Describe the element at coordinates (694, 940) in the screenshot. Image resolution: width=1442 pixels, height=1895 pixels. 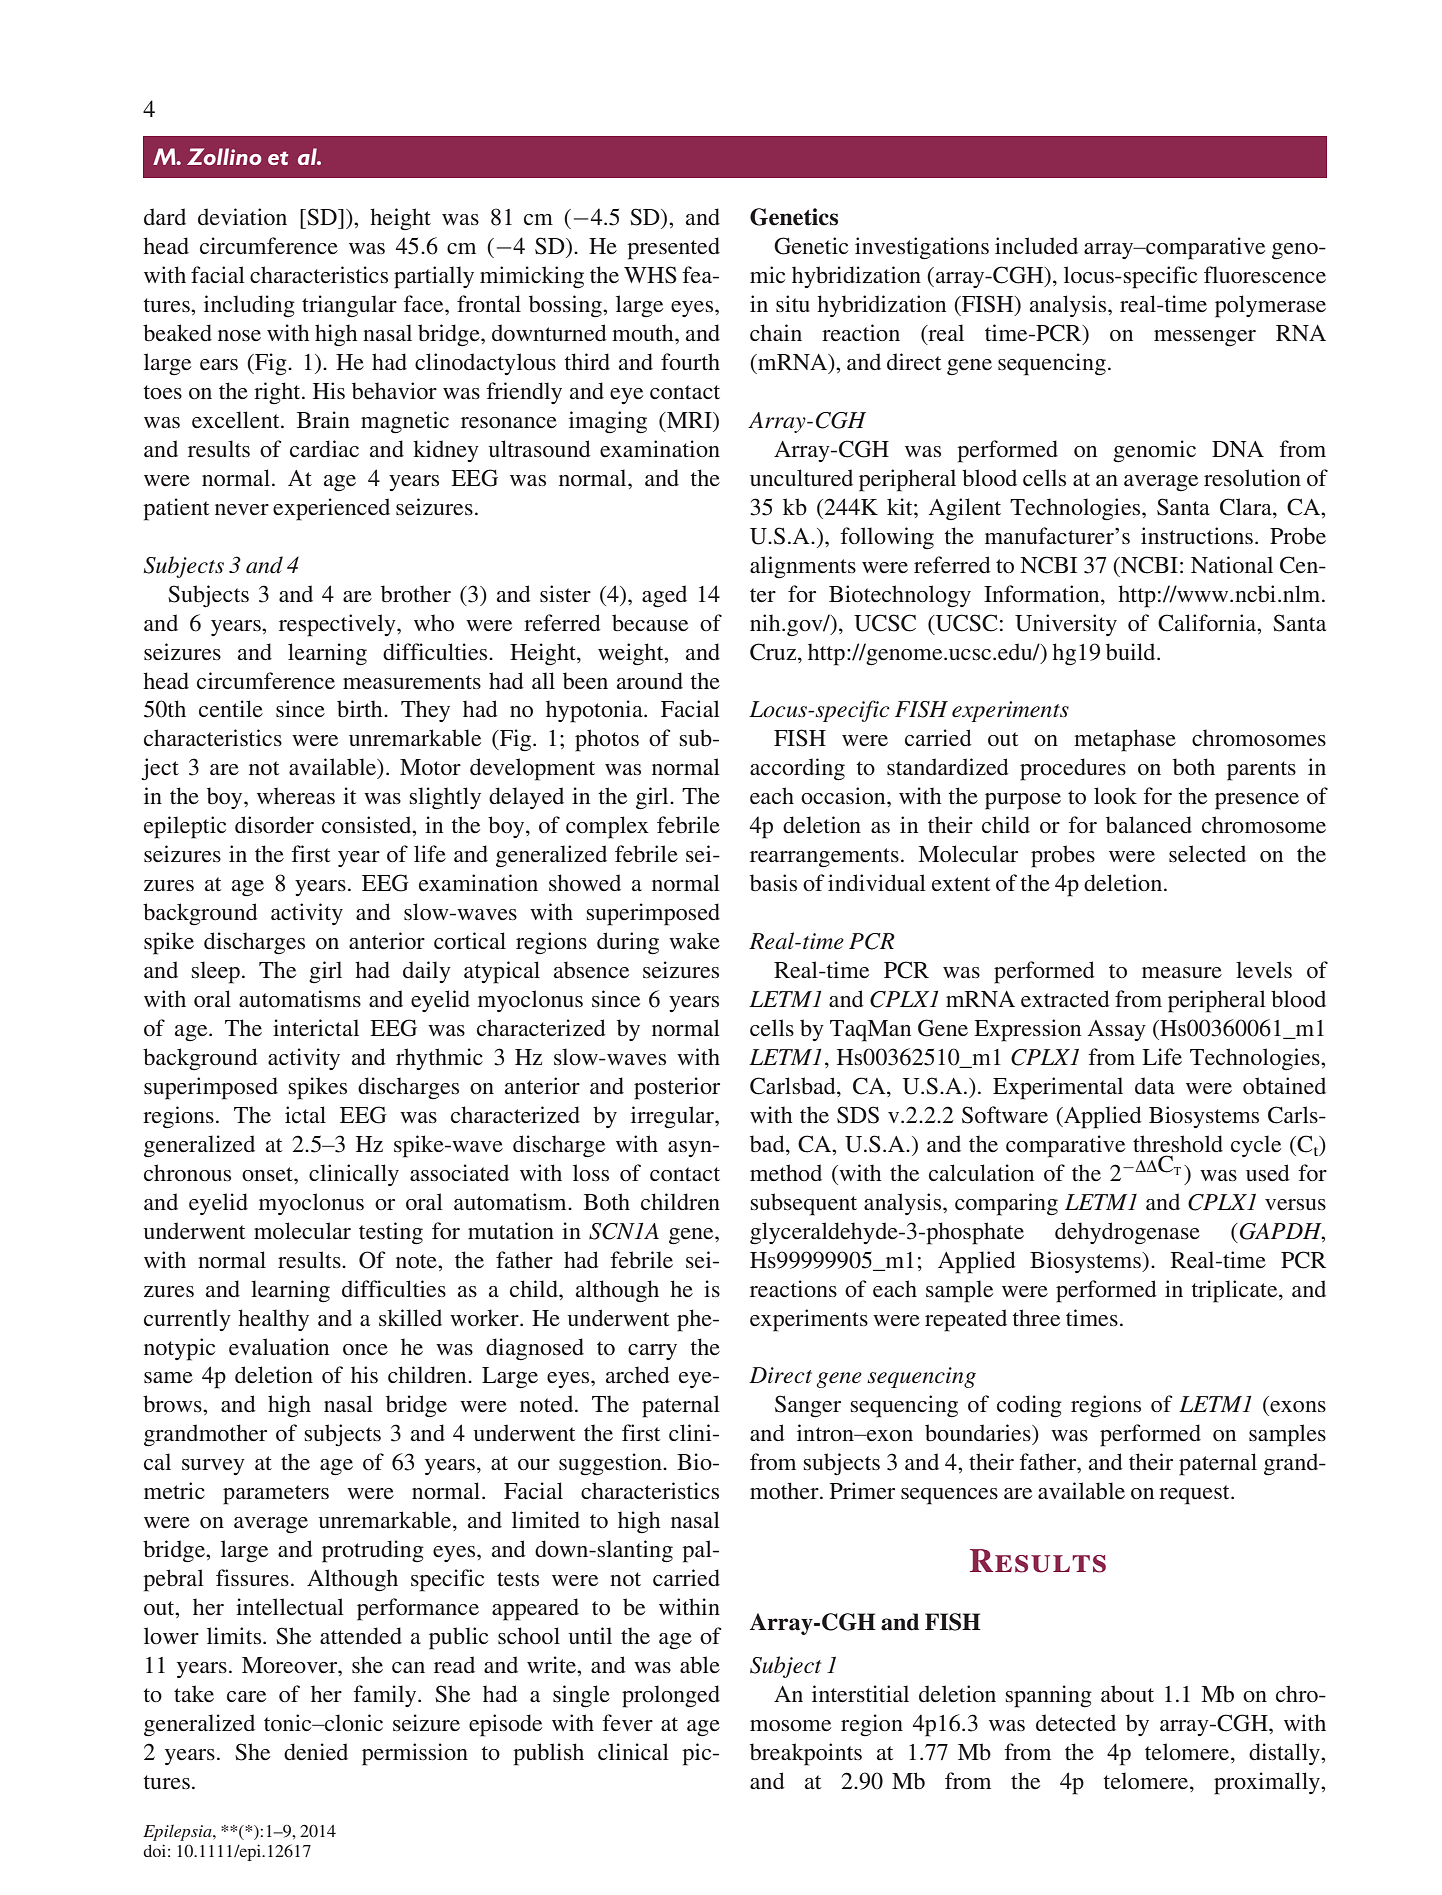
I see `wake` at that location.
